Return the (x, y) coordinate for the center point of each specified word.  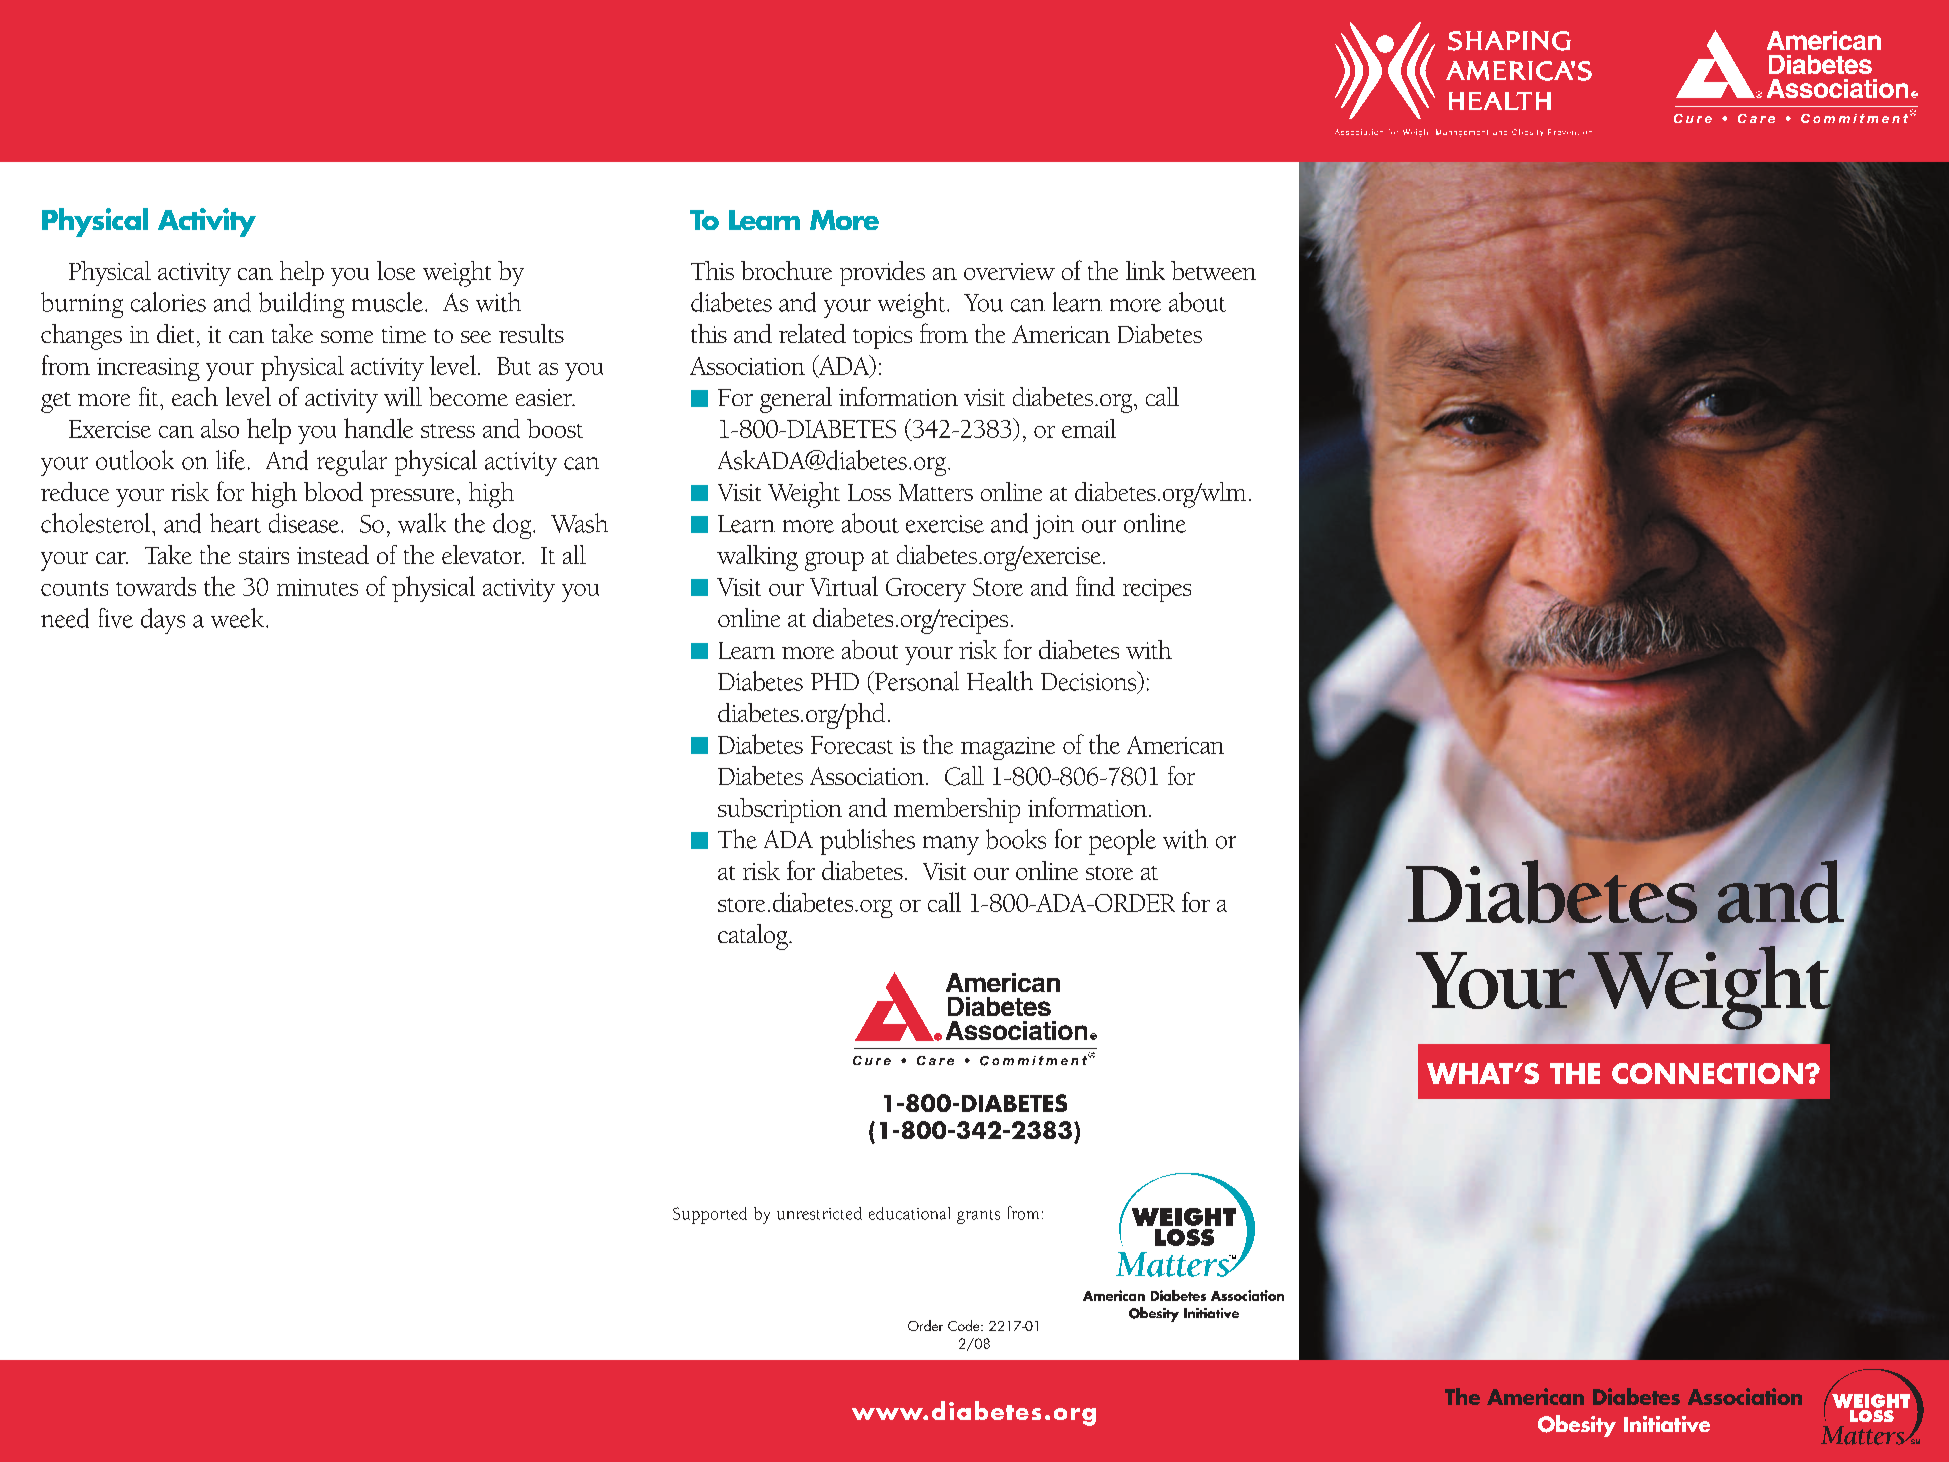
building (301, 305)
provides (882, 273)
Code (965, 1325)
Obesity (1577, 1426)
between (1213, 270)
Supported (710, 1215)
